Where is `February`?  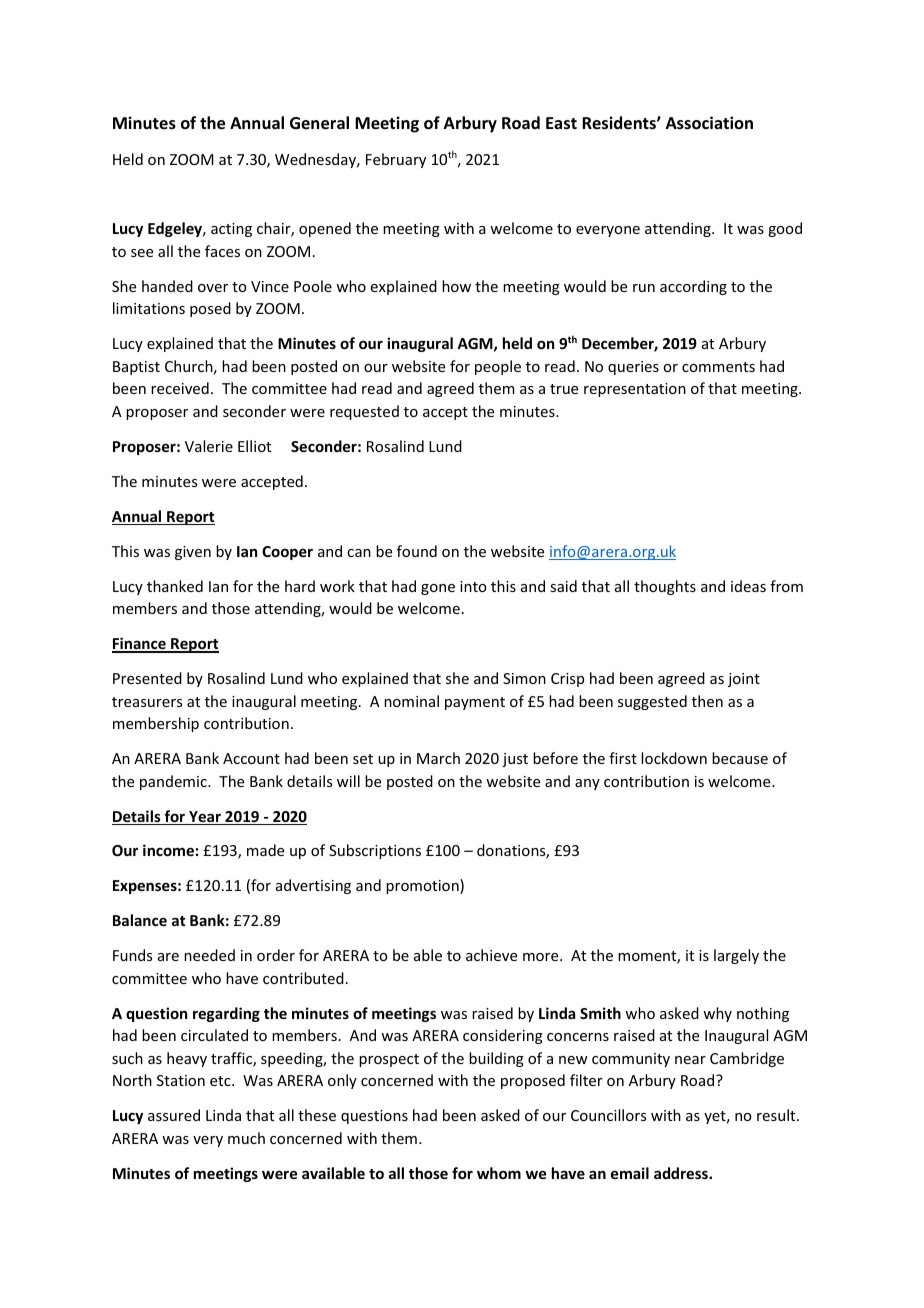 February is located at coordinates (396, 160).
